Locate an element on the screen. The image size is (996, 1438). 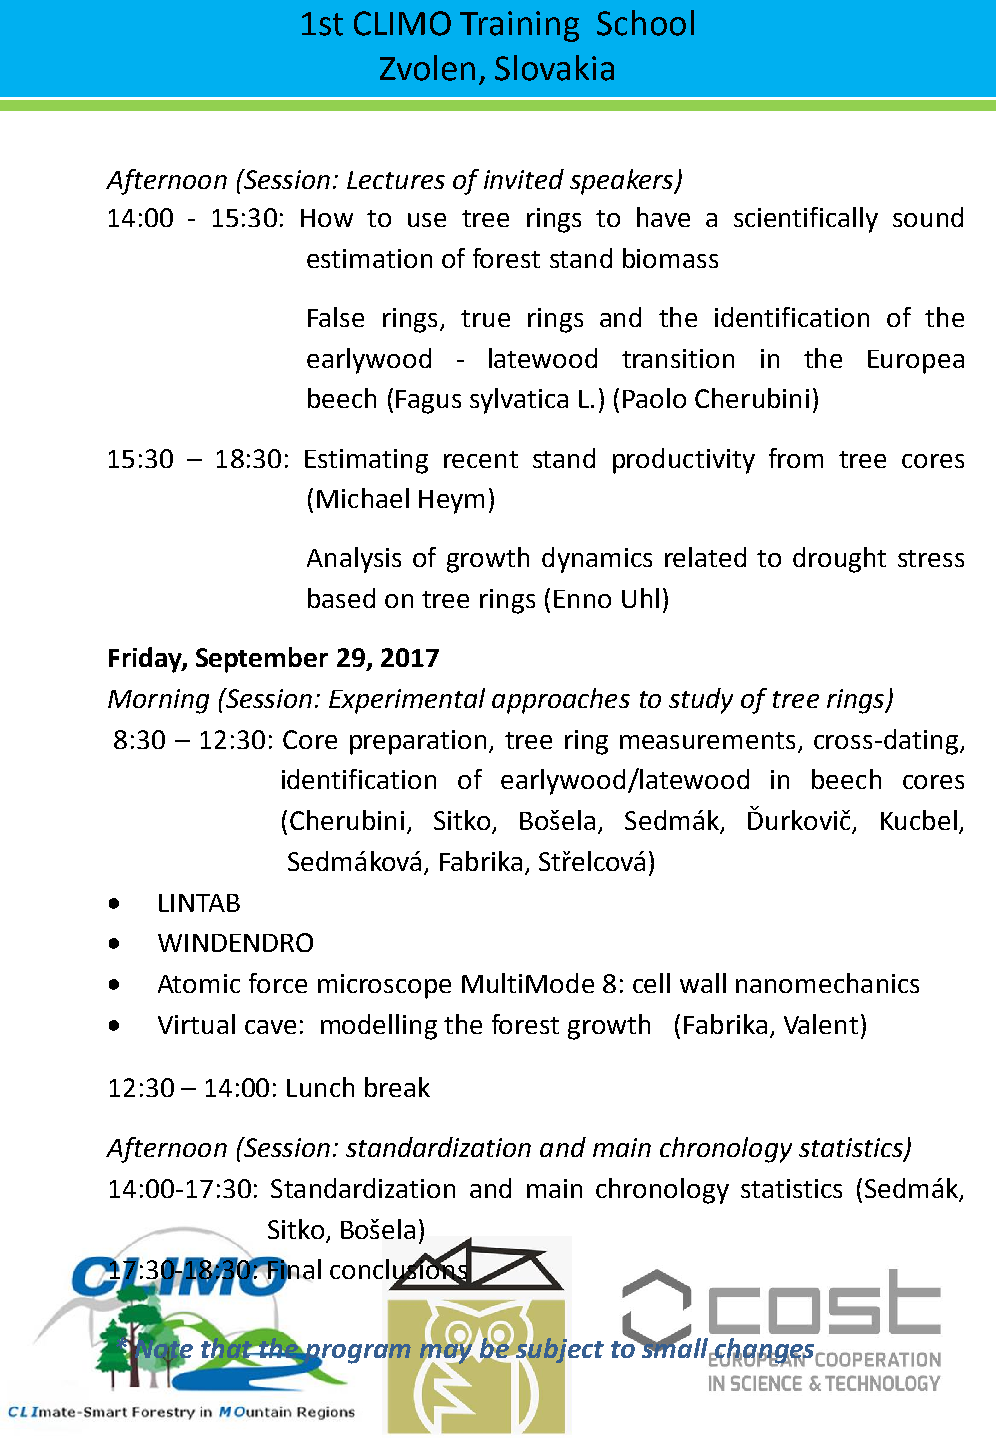
September is located at coordinates (262, 660).
